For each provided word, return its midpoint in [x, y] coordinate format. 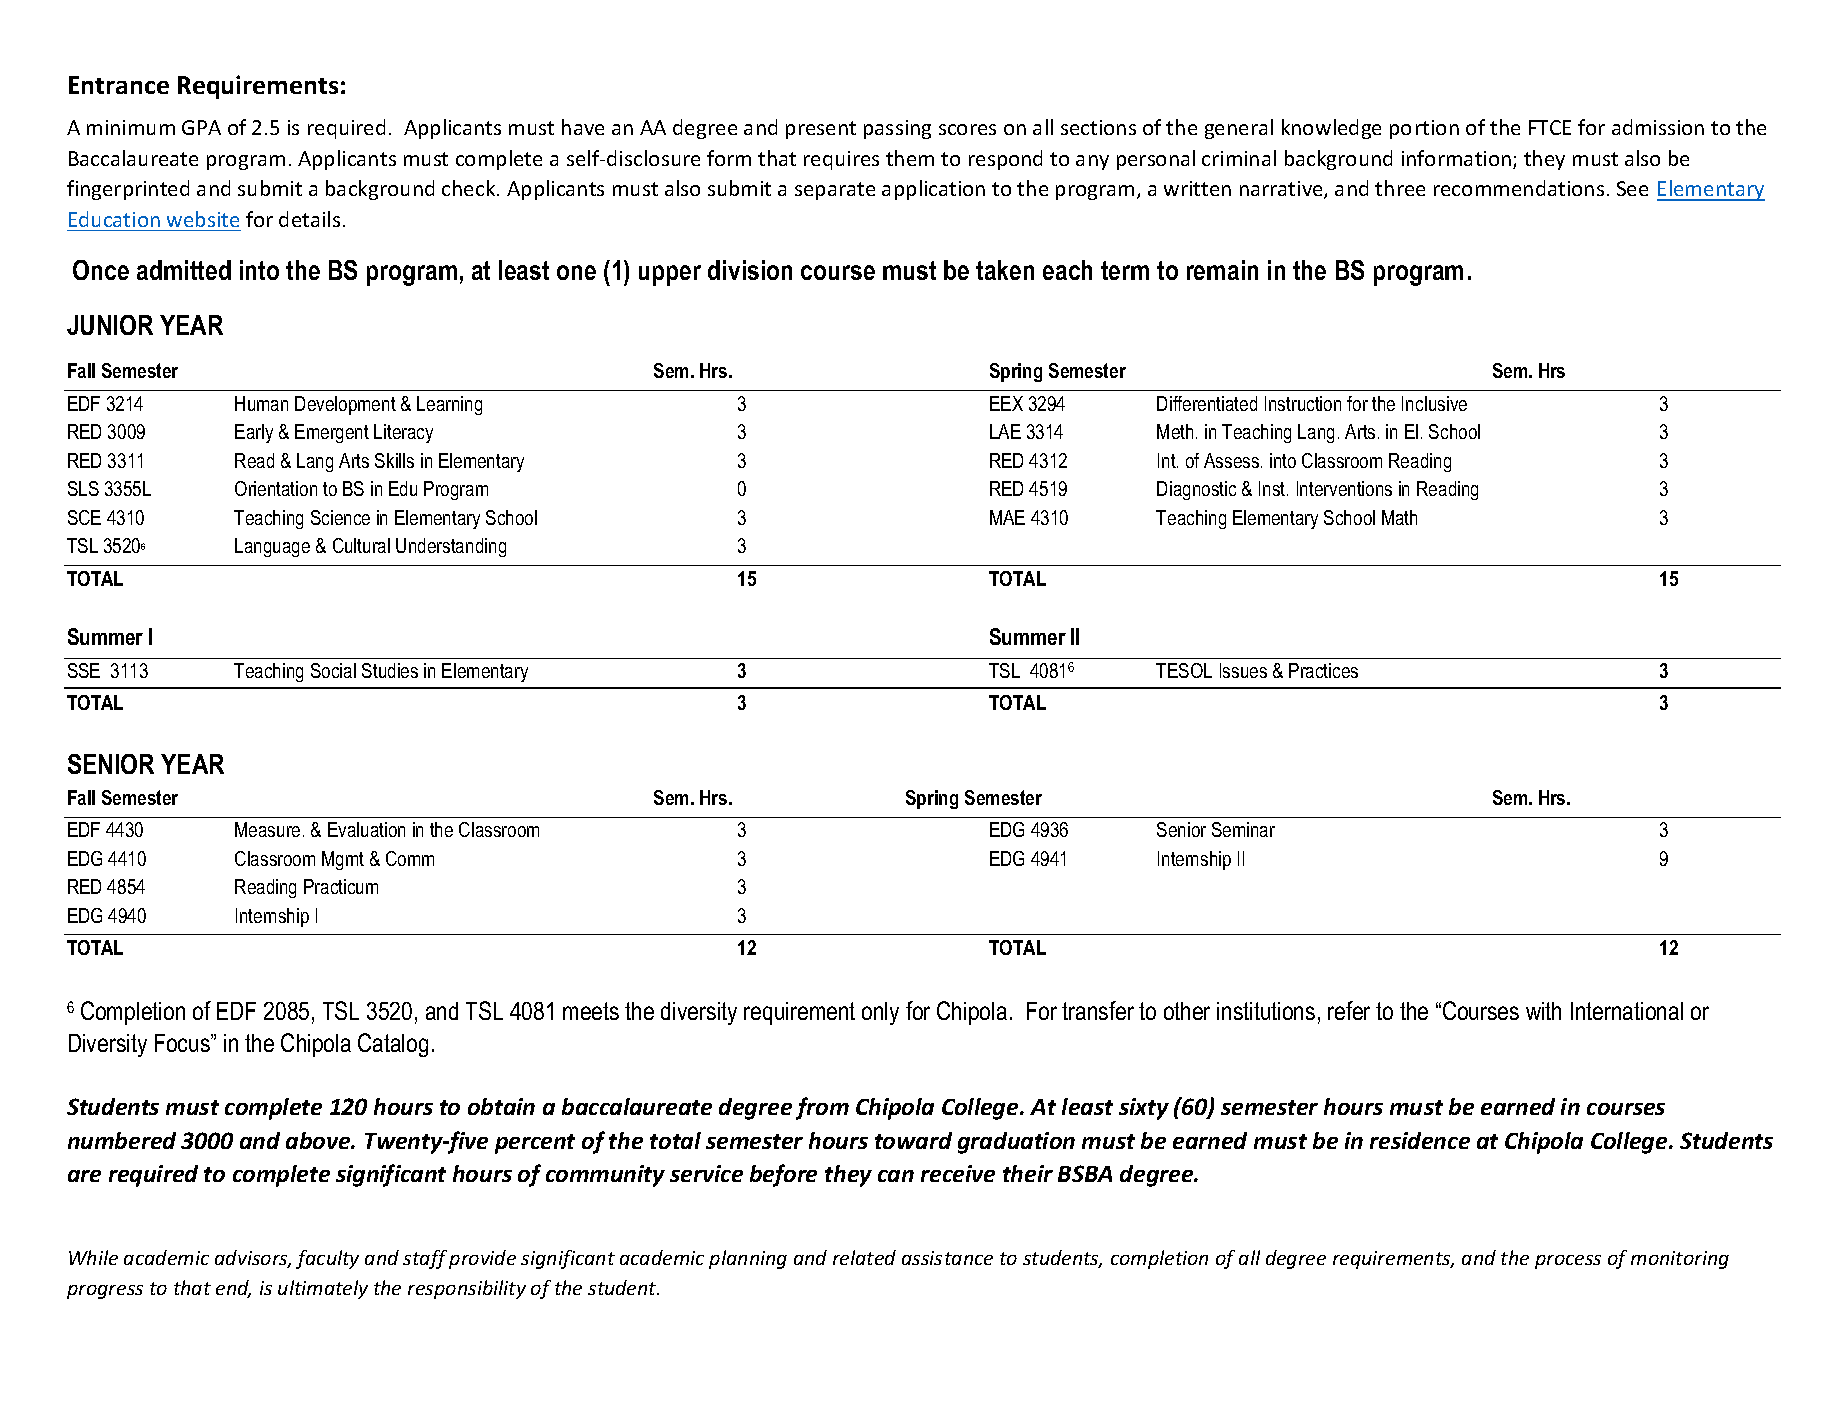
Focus [183, 1043]
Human [261, 403]
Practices [1323, 670]
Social [333, 670]
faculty [327, 1259]
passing [897, 129]
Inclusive [1434, 403]
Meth [1175, 431]
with [1543, 1011]
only [880, 1013]
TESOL [1184, 670]
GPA [201, 127]
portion [1424, 129]
